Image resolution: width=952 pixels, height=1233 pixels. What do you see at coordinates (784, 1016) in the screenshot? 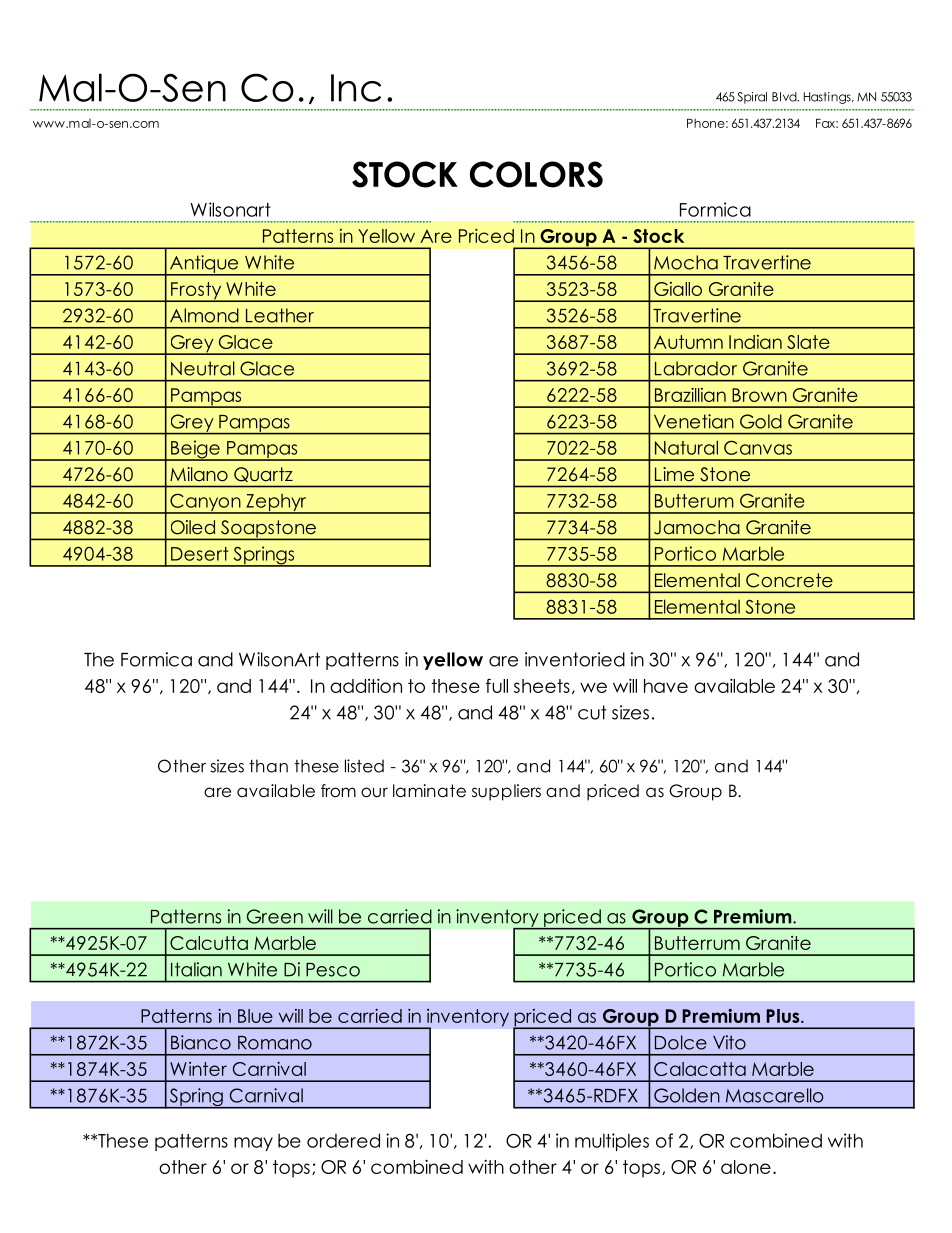
I see `Plus` at bounding box center [784, 1016].
